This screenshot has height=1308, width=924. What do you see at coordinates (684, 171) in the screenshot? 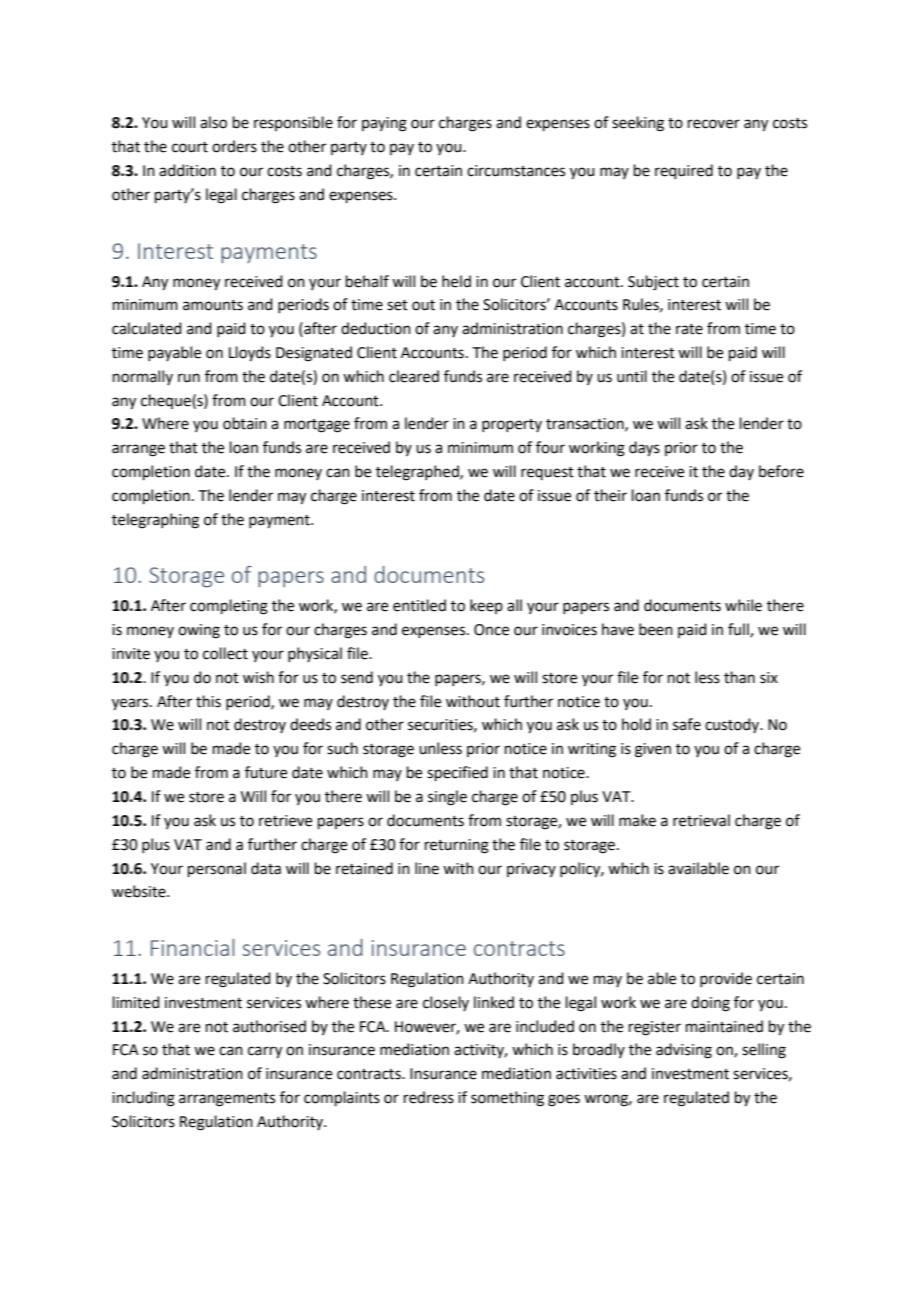
I see `required` at bounding box center [684, 171].
